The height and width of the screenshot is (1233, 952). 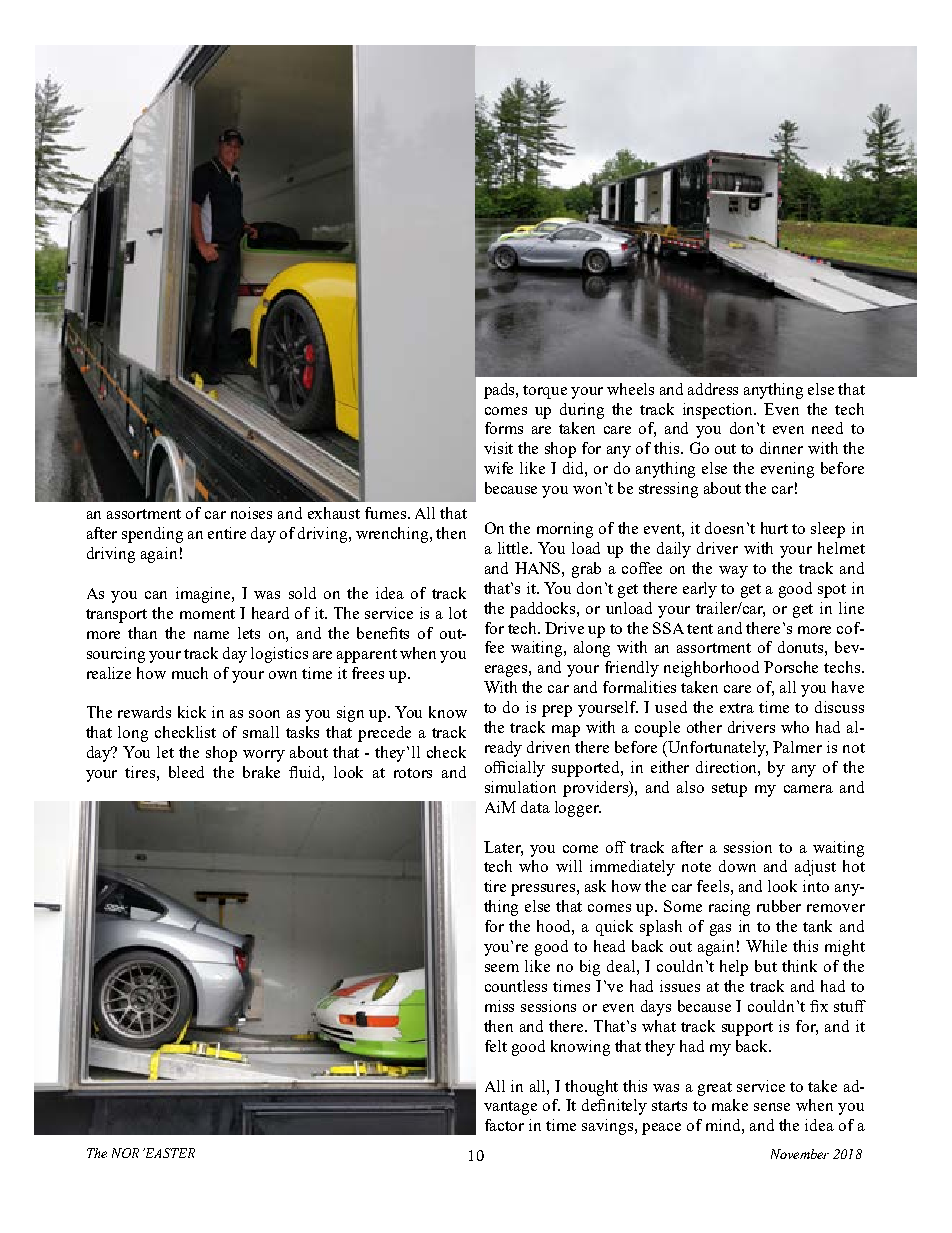 I want to click on forms, so click(x=504, y=428).
